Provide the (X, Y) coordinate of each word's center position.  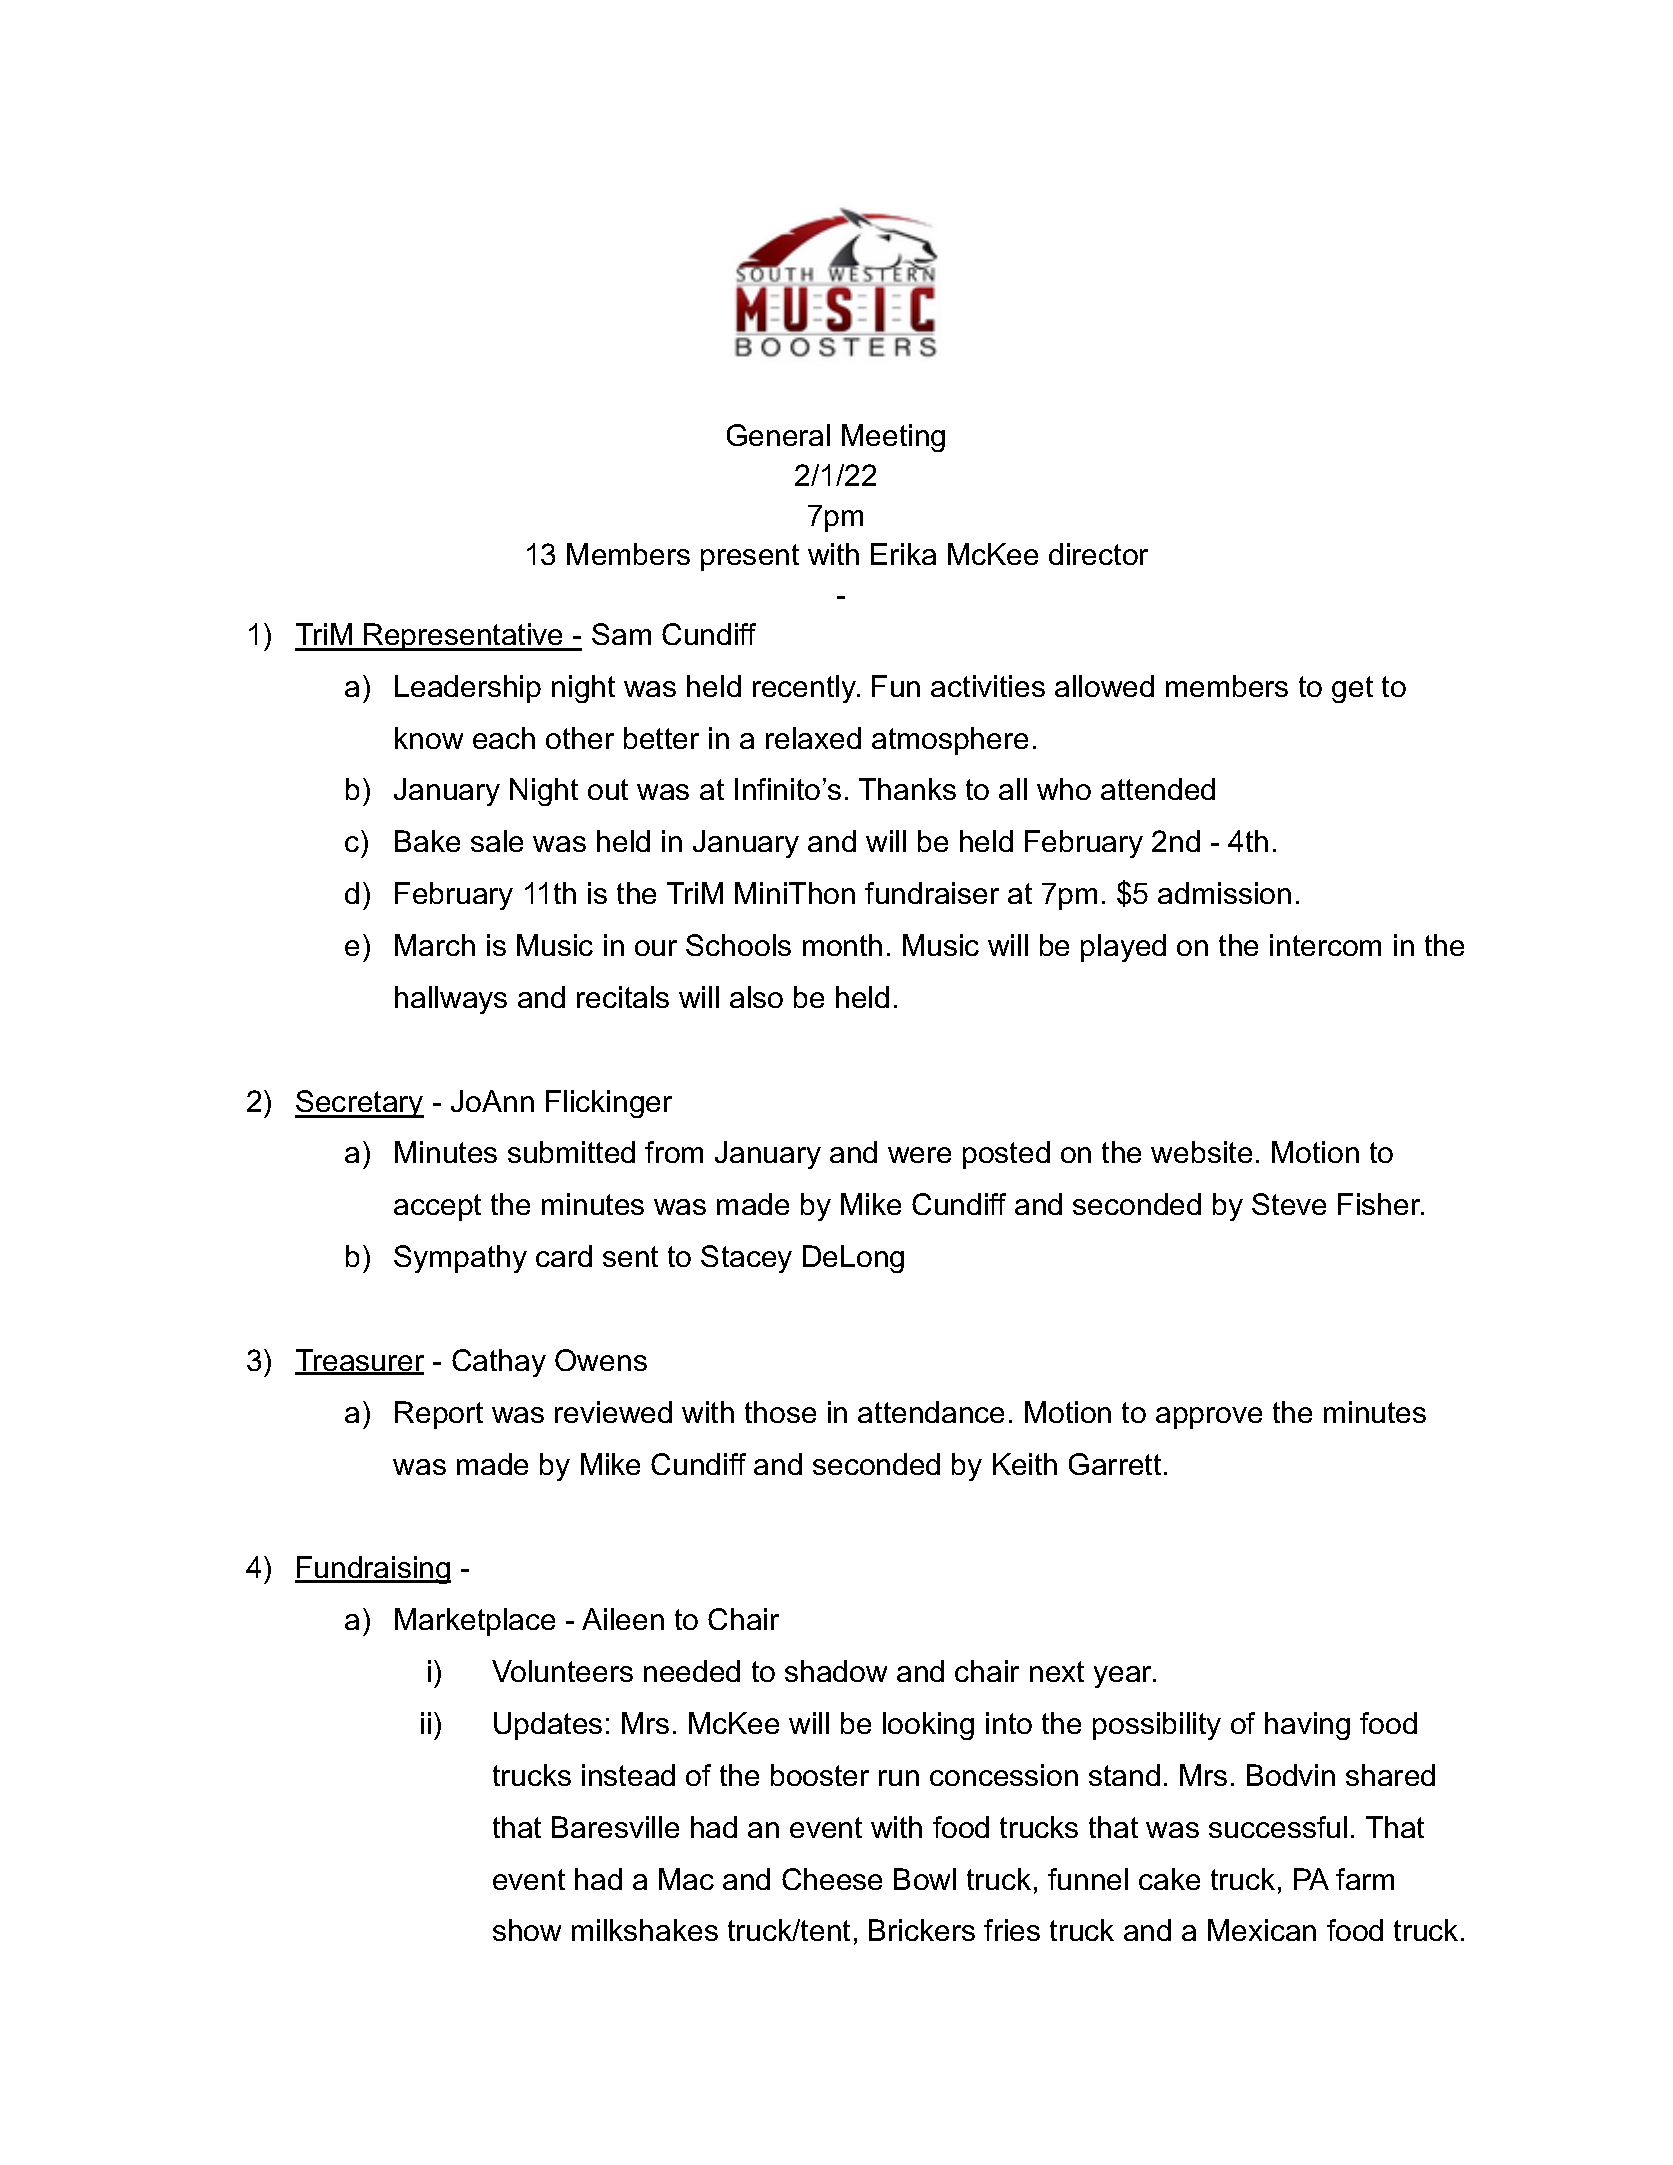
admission (1224, 893)
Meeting (893, 438)
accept (437, 1207)
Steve (1289, 1204)
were (919, 1155)
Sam (621, 634)
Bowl (925, 1879)
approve (1209, 1418)
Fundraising (373, 1570)
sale (497, 841)
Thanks (907, 789)
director (1098, 554)
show (527, 1930)
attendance (931, 1412)
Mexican (1262, 1930)
